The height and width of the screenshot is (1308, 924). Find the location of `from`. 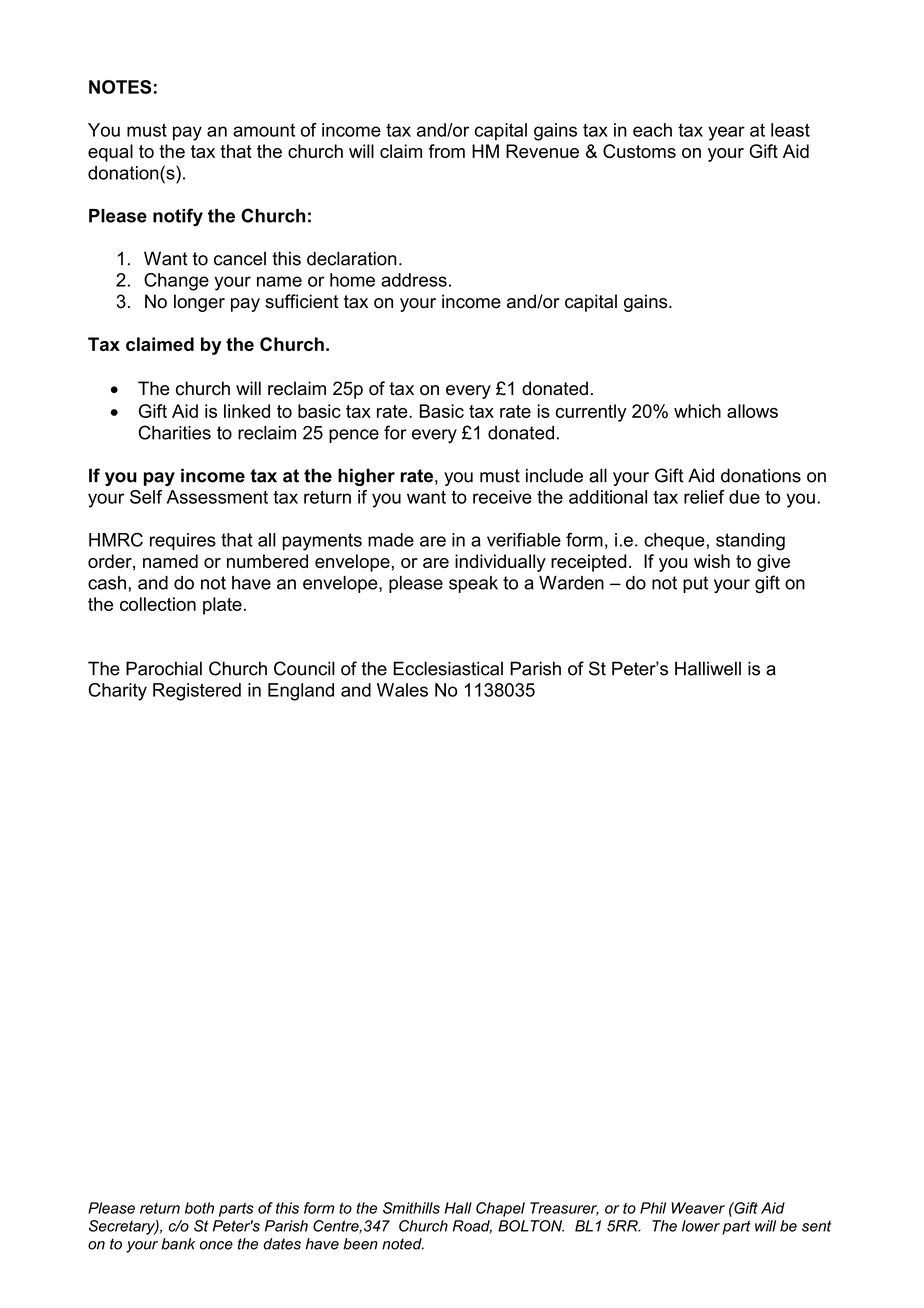

from is located at coordinates (446, 151).
